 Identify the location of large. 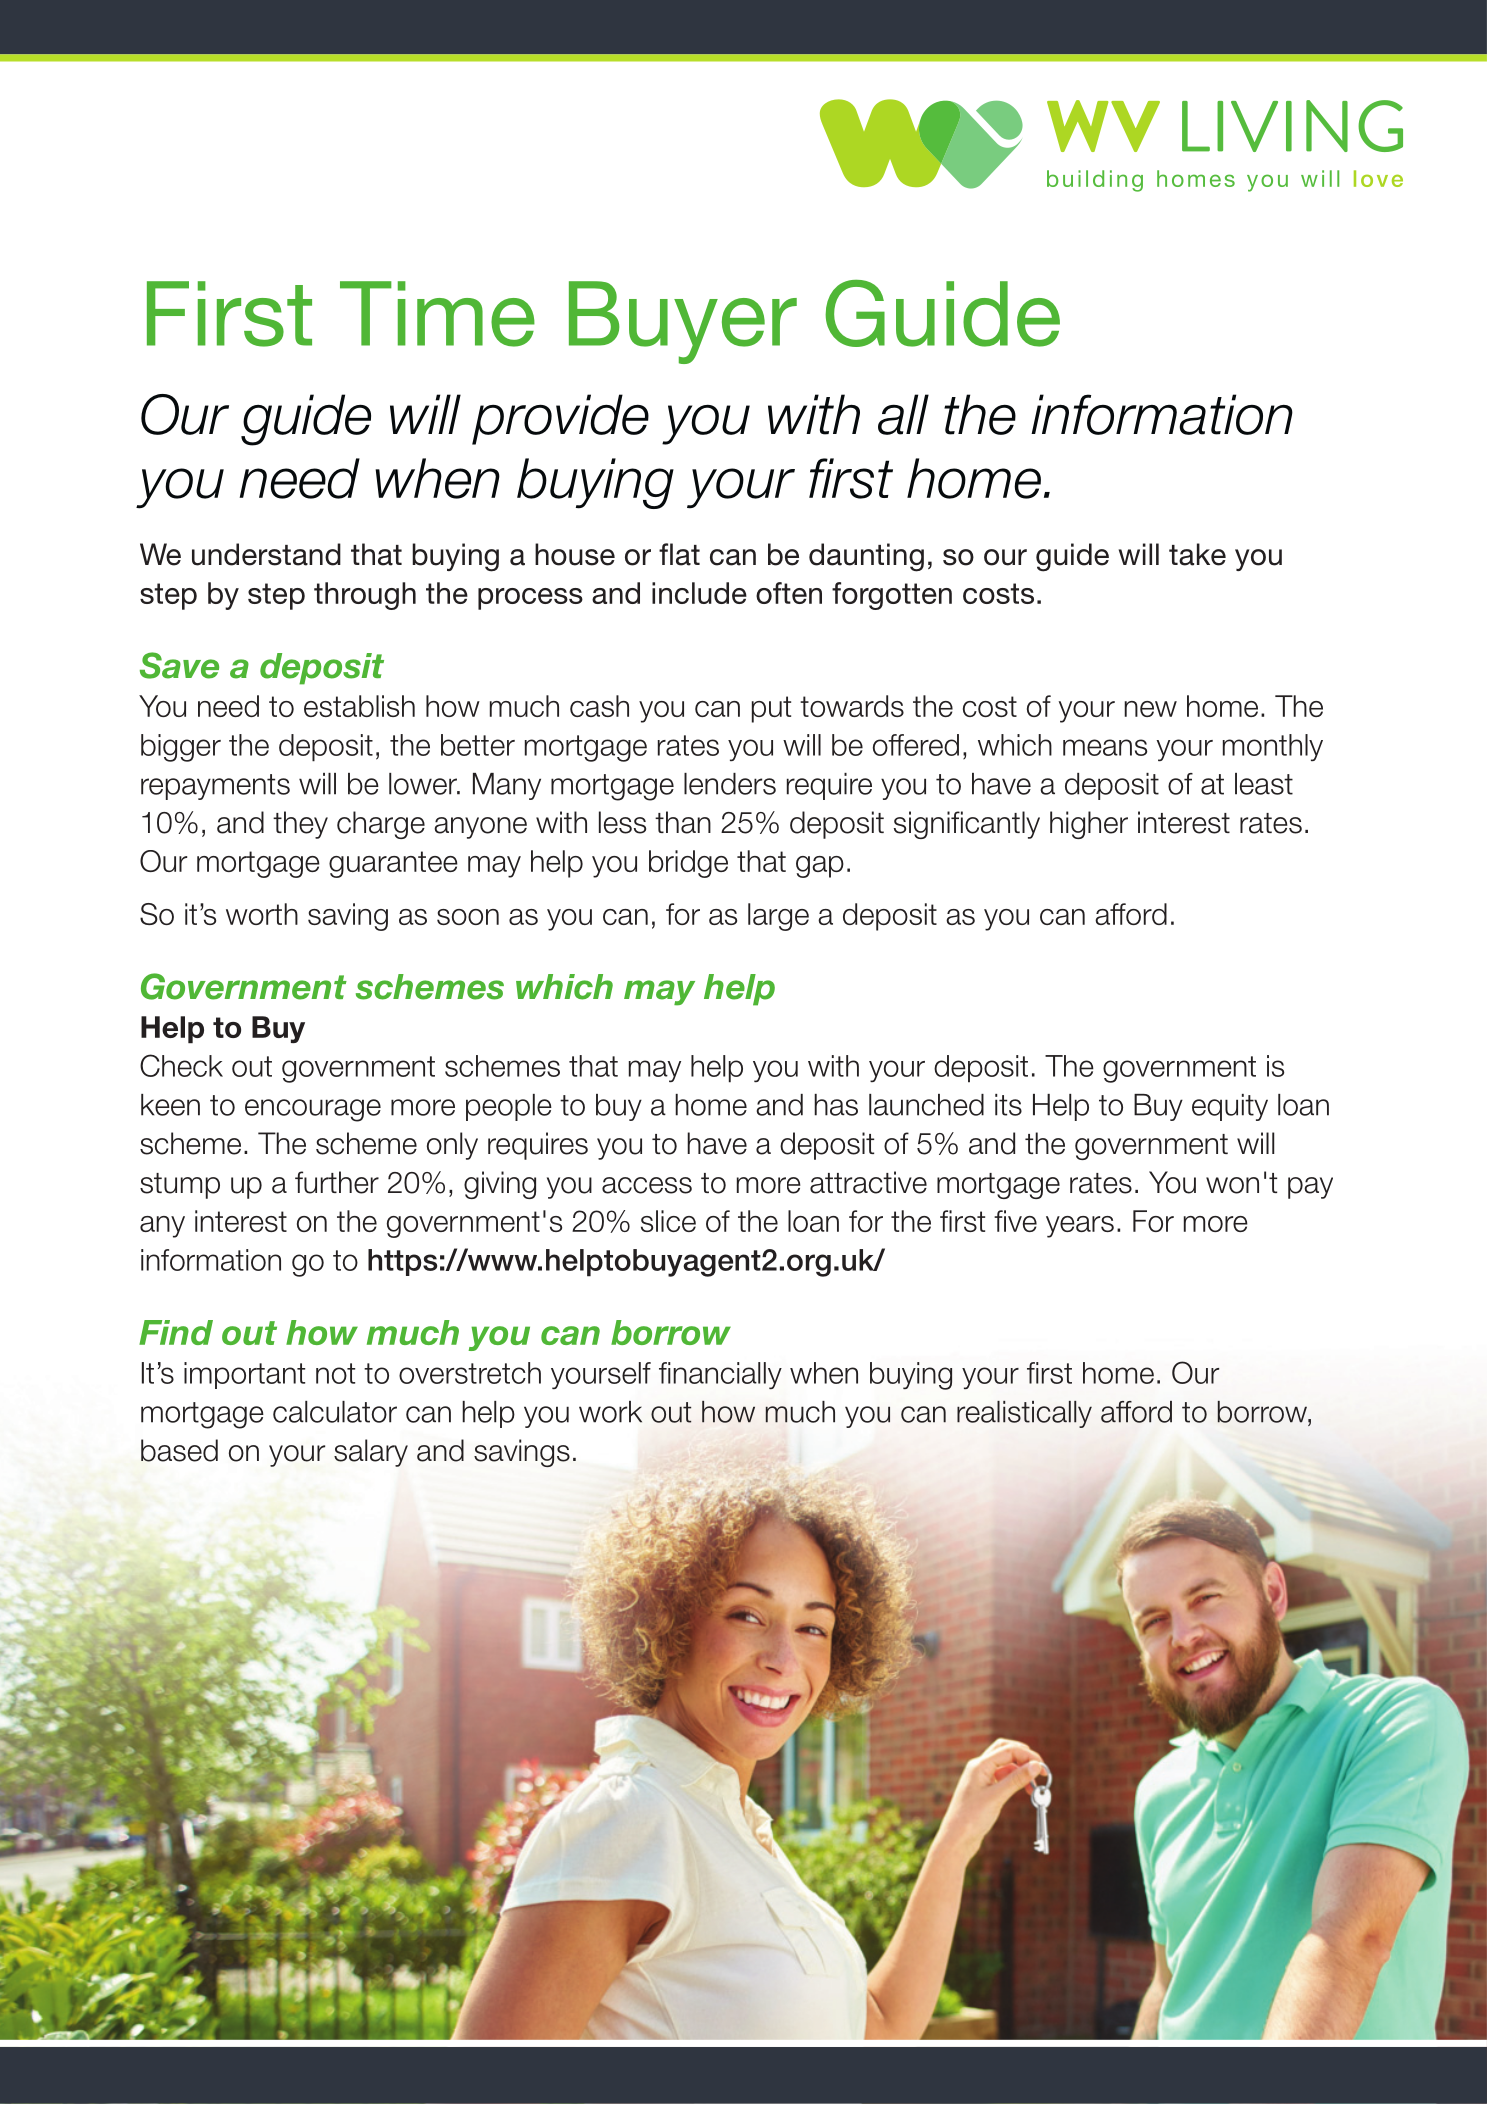
(778, 917).
